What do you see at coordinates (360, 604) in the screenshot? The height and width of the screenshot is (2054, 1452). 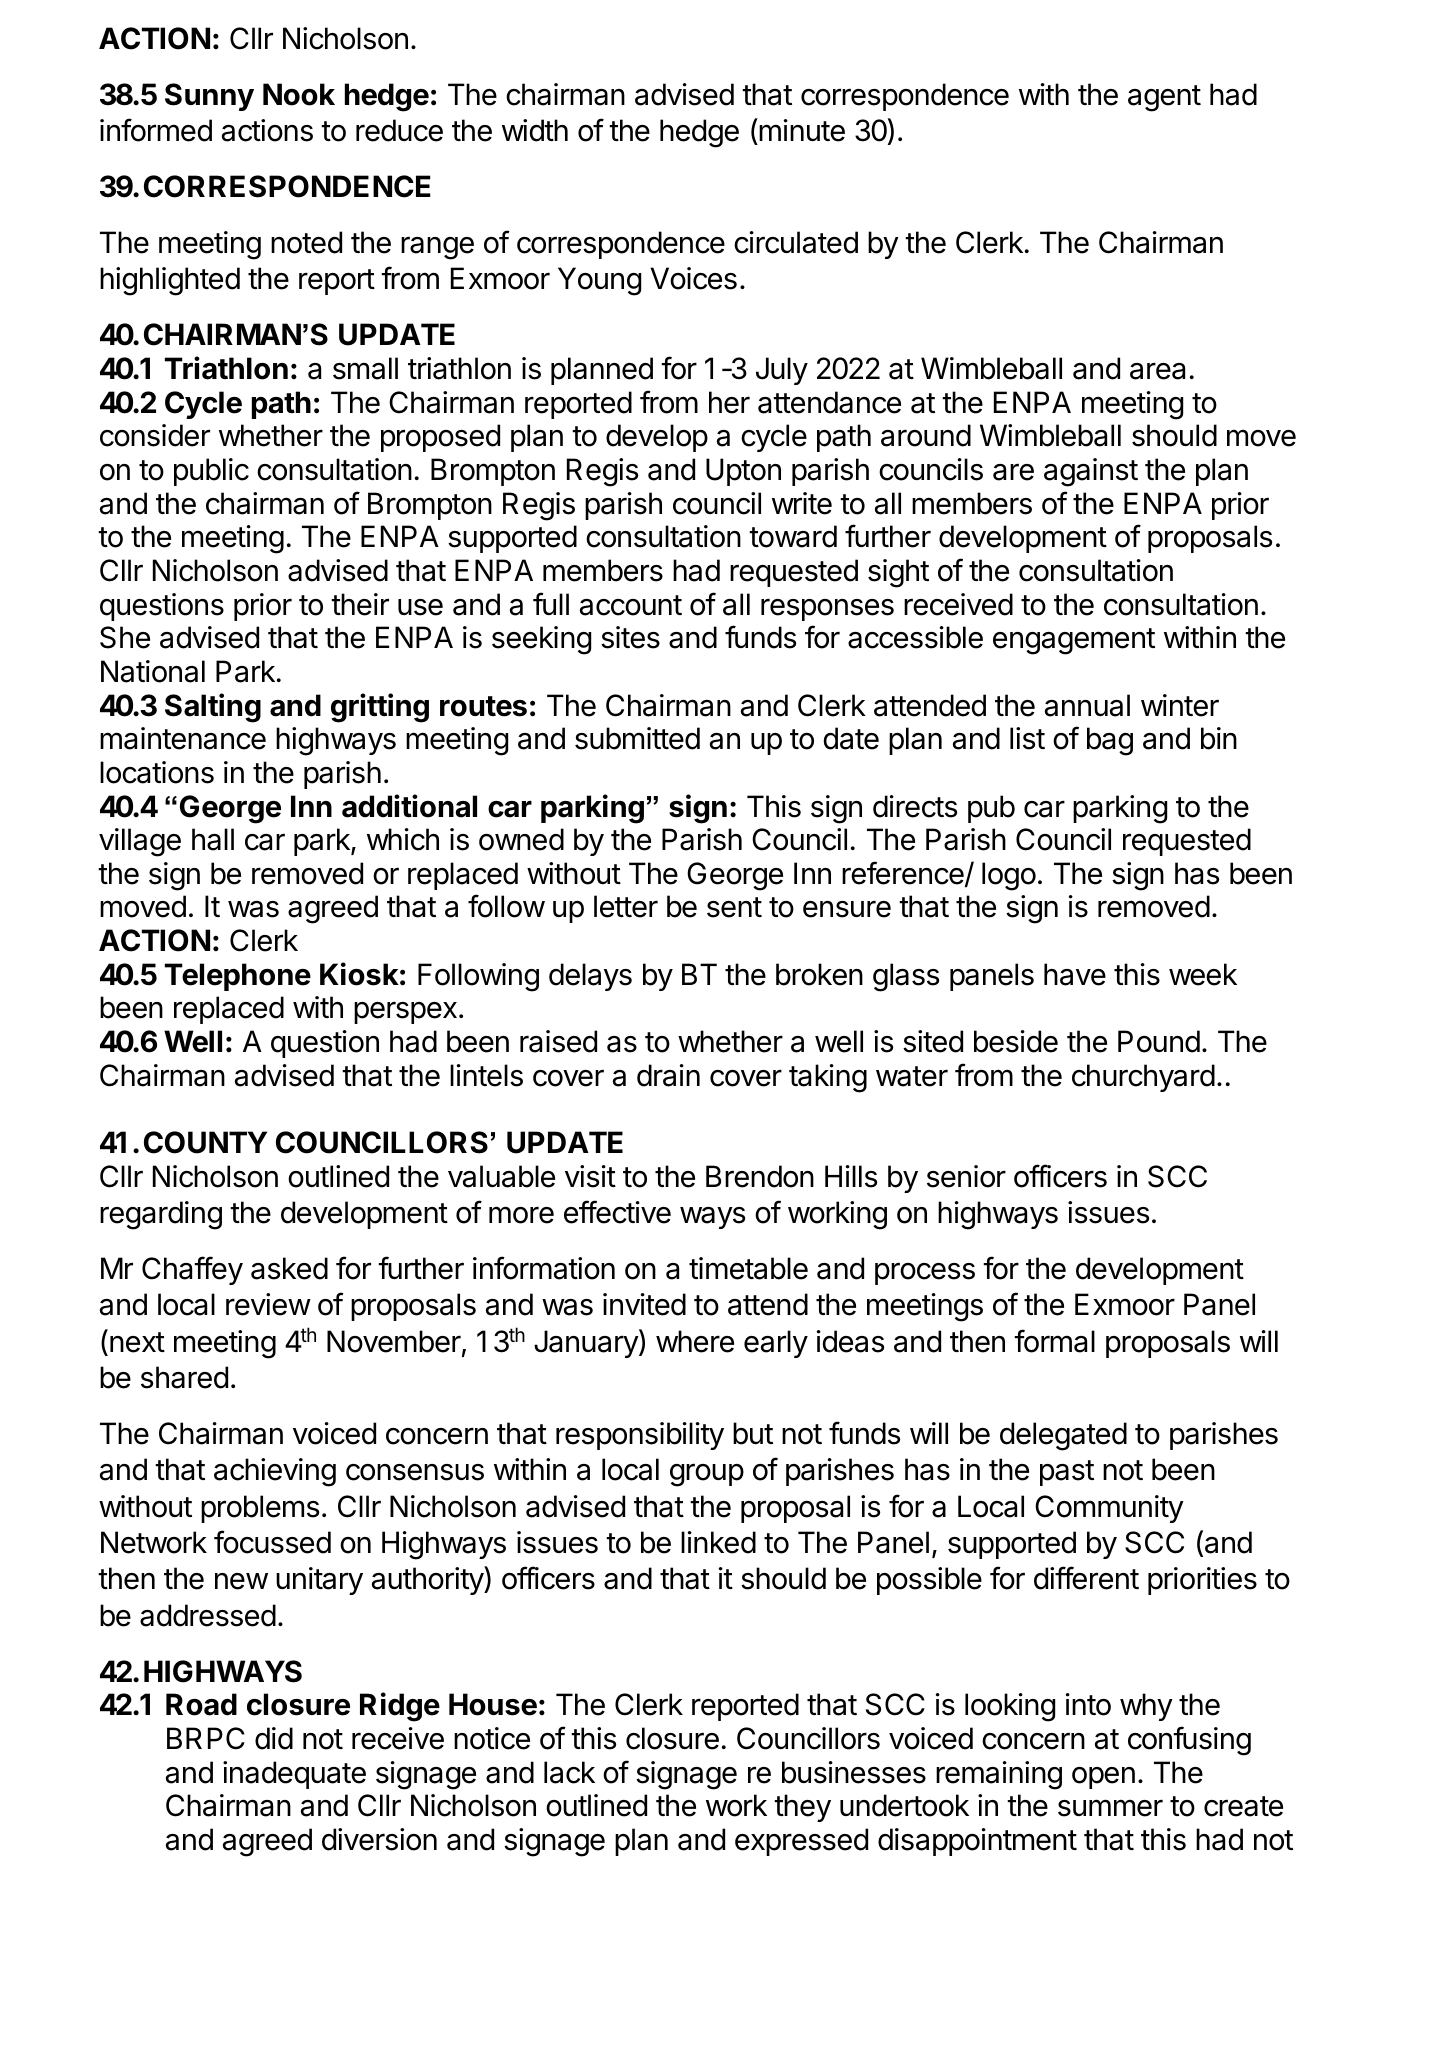 I see `their` at bounding box center [360, 604].
